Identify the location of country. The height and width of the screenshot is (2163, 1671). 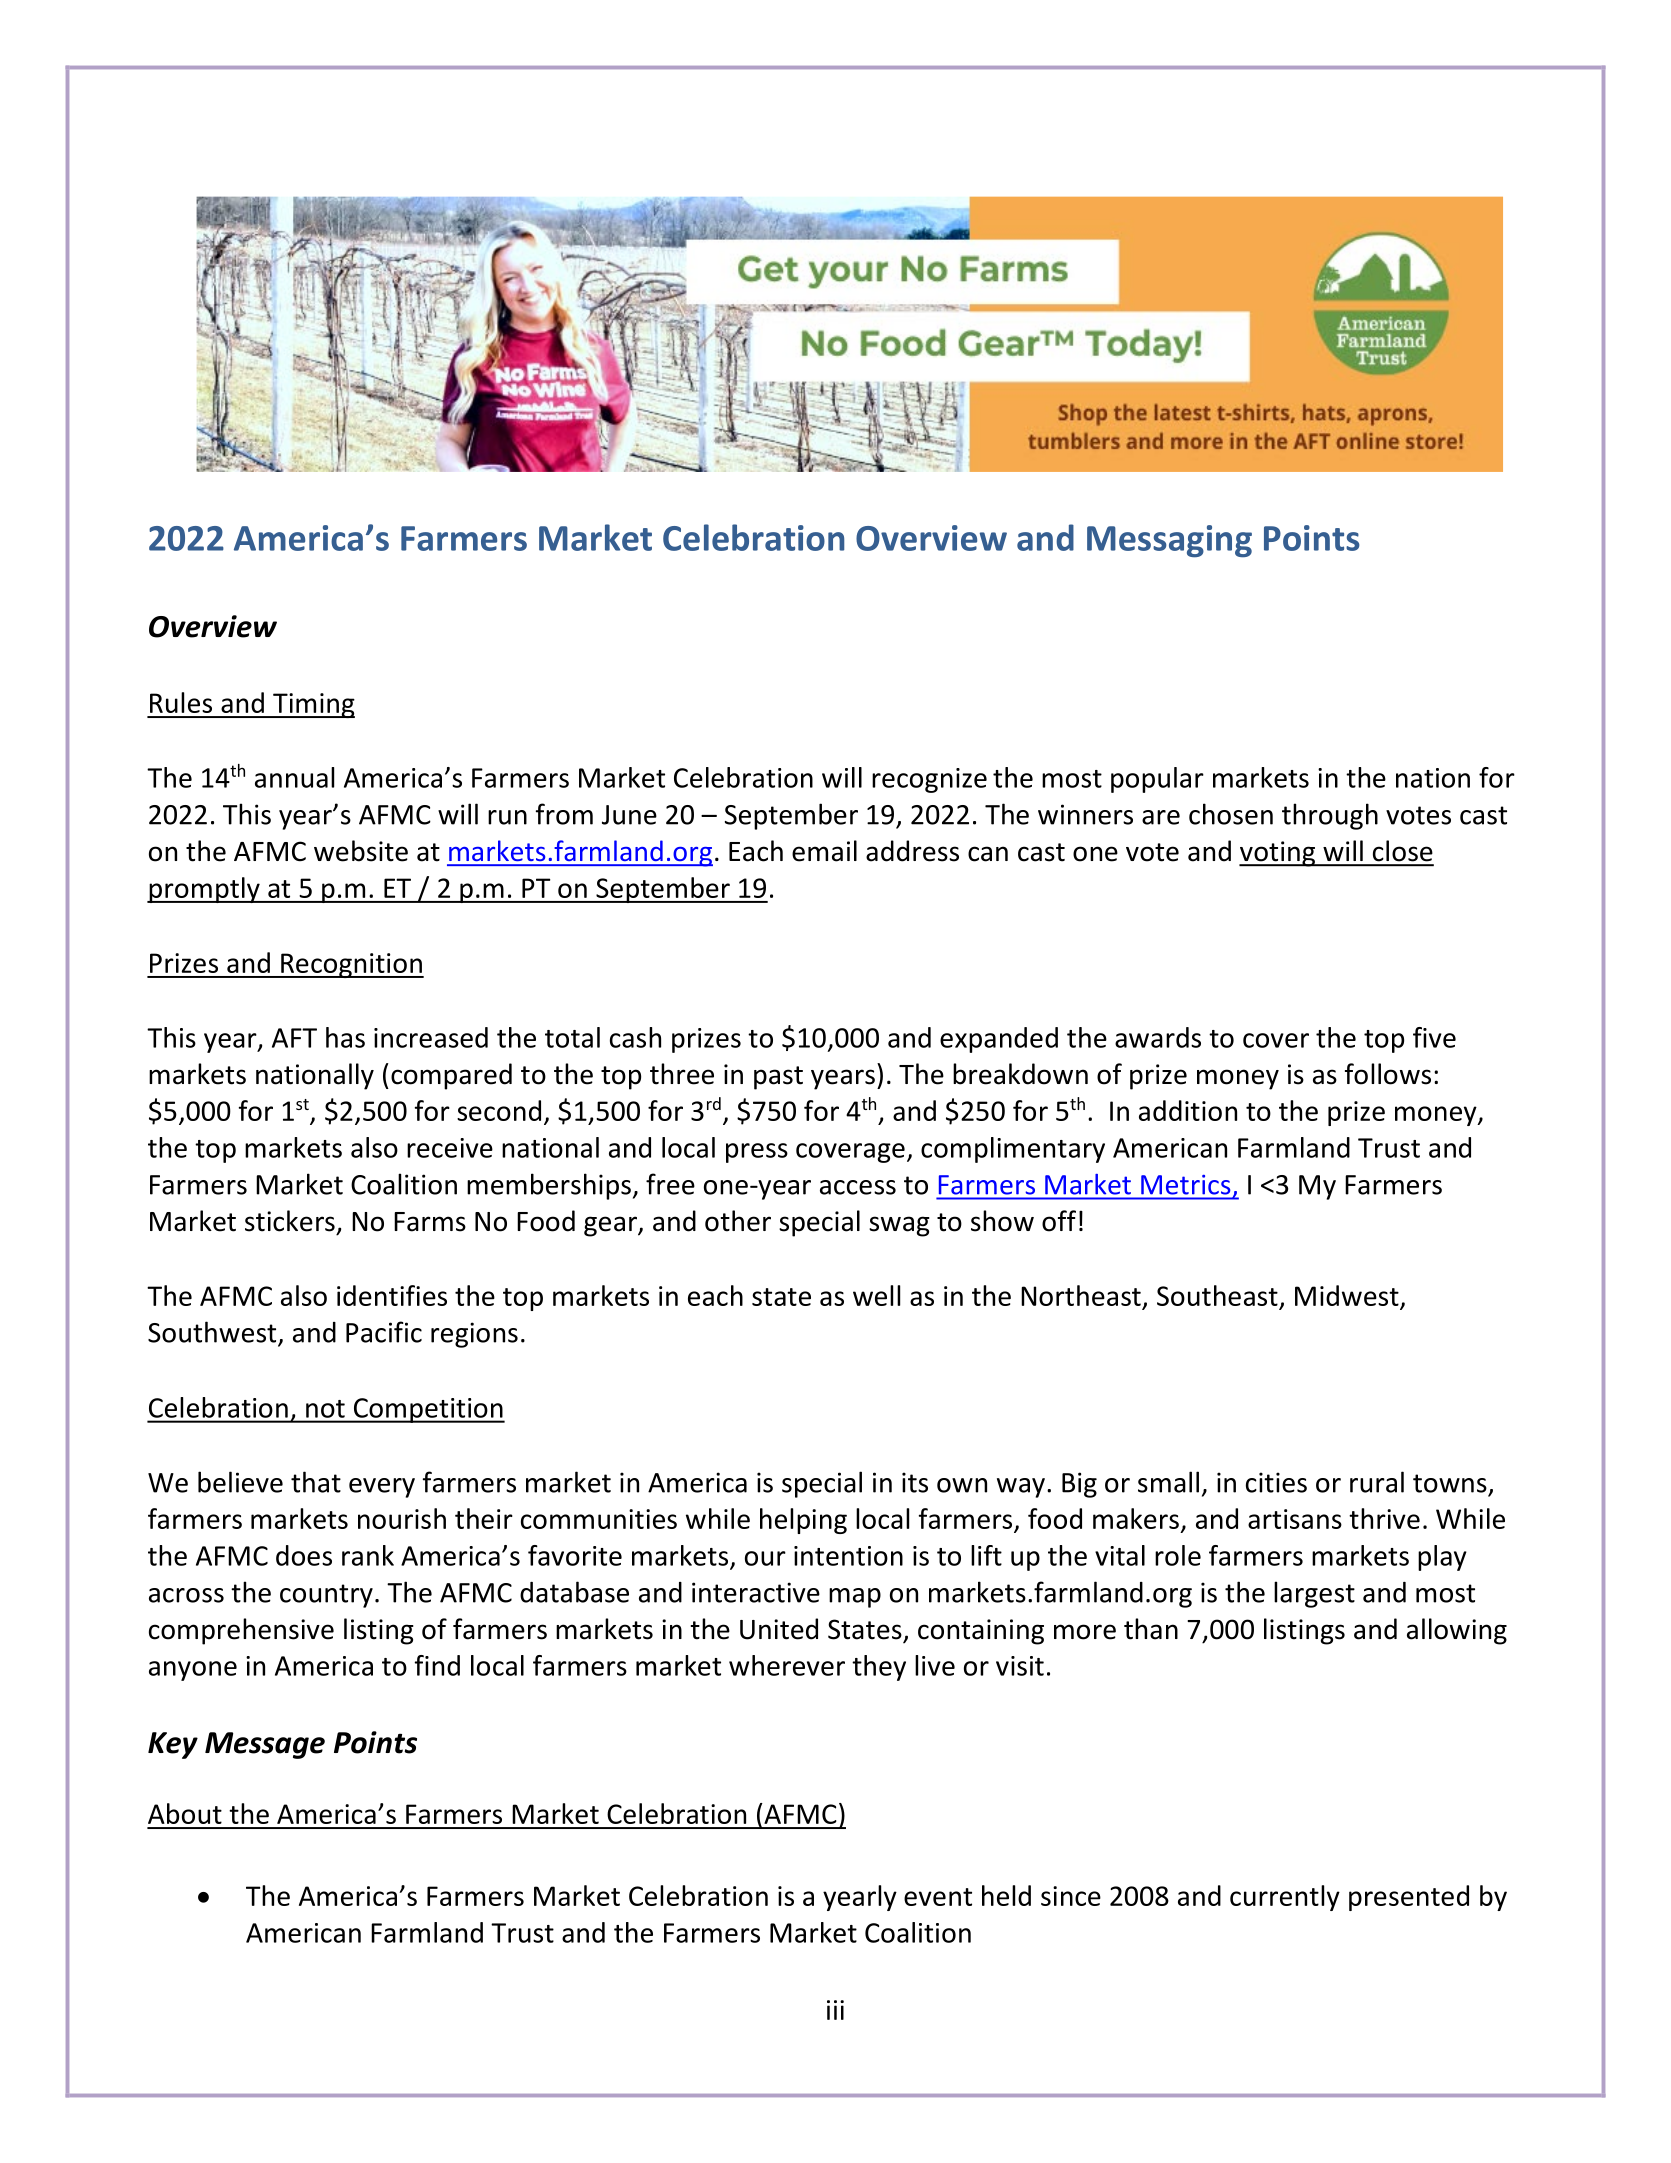
(326, 1596).
